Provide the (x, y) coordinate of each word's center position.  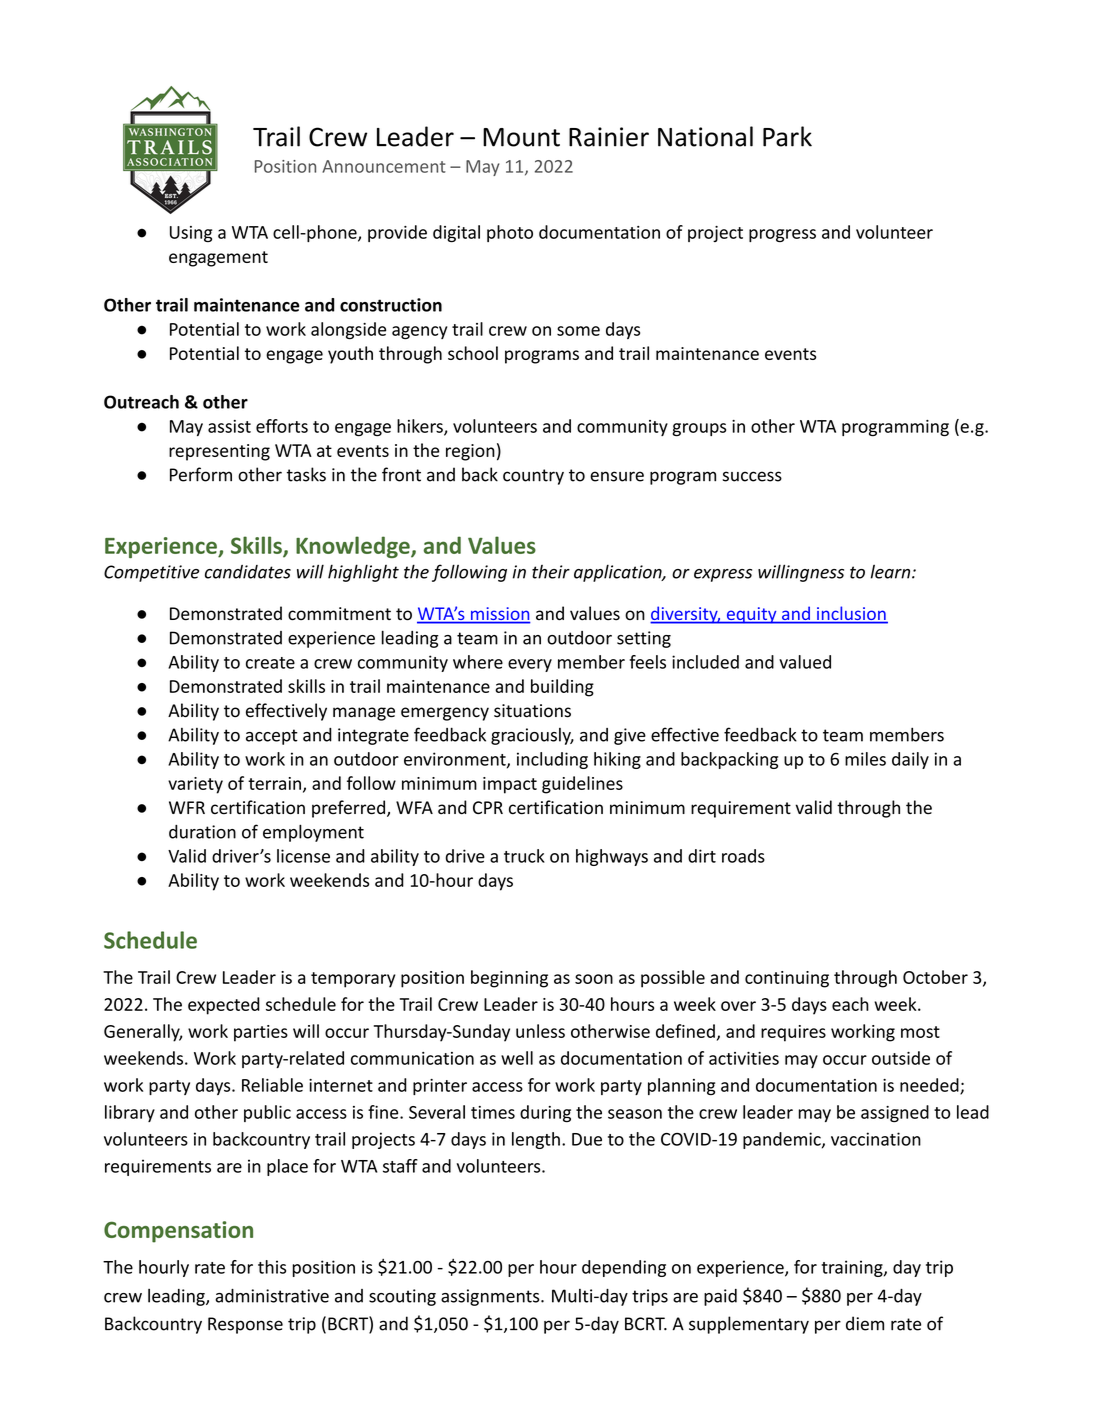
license (303, 856)
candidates (248, 572)
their (551, 572)
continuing (787, 979)
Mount (521, 137)
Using (191, 234)
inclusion (851, 614)
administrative (272, 1296)
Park (787, 136)
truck (524, 856)
